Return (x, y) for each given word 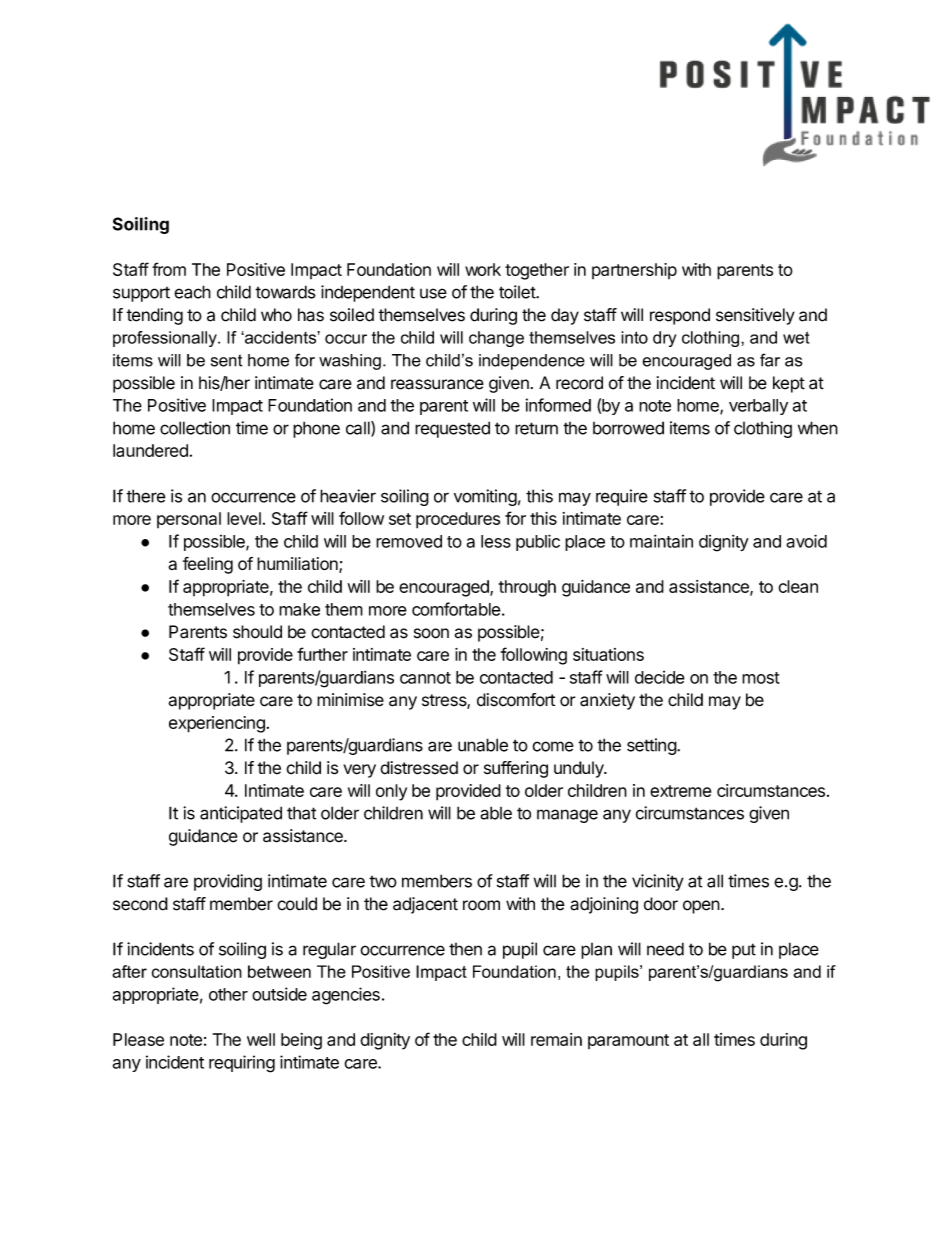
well (261, 1039)
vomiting (485, 497)
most (761, 678)
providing (228, 882)
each (192, 292)
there (146, 496)
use (433, 293)
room (481, 905)
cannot (425, 678)
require (622, 497)
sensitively (755, 316)
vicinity (658, 882)
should (257, 632)
